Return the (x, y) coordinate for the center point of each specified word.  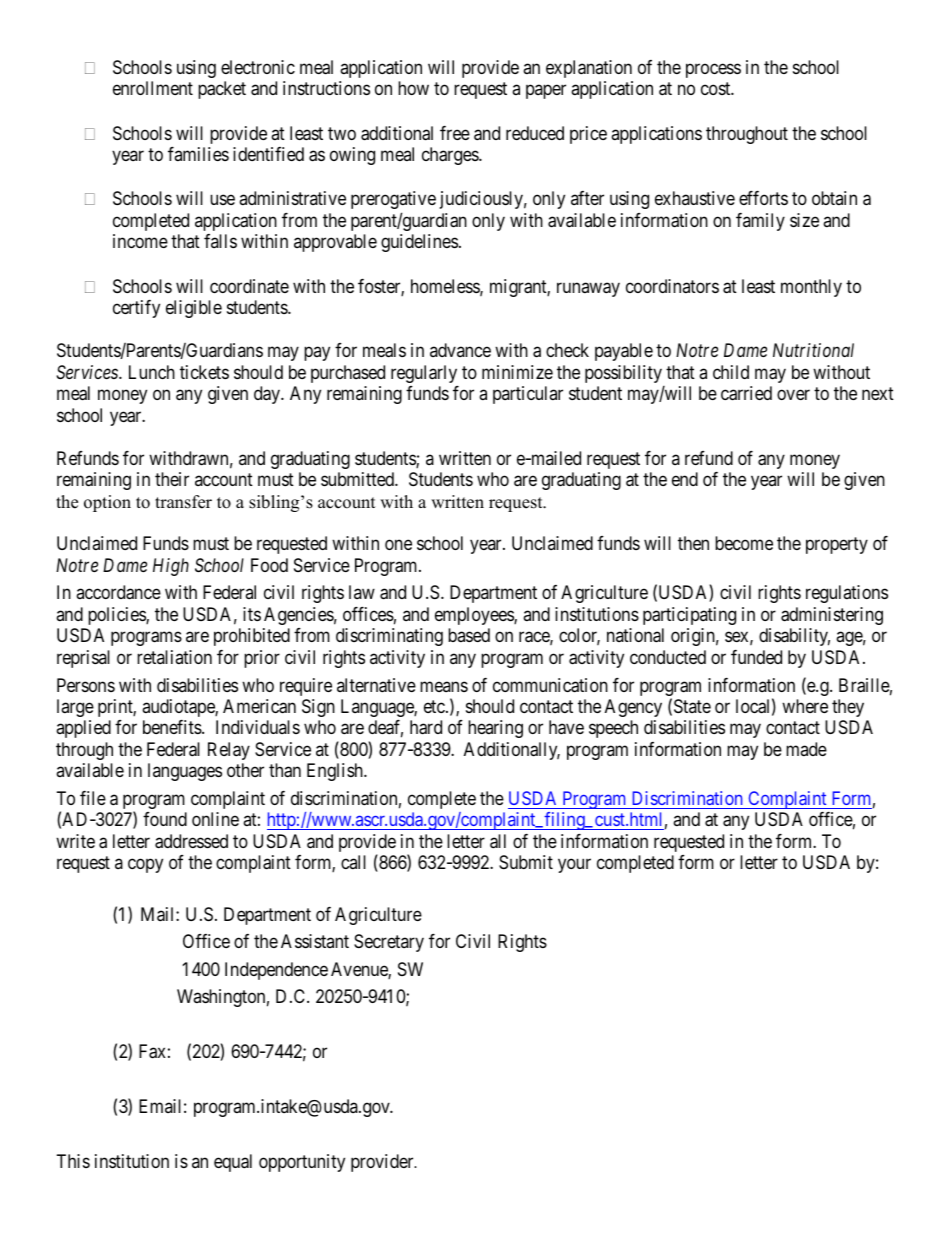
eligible (194, 309)
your (574, 866)
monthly (811, 288)
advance (460, 350)
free (455, 133)
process (713, 70)
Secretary (389, 943)
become (744, 543)
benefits (173, 727)
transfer (183, 502)
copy (145, 866)
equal (233, 1163)
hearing (495, 729)
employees (475, 616)
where (805, 706)
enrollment (153, 88)
